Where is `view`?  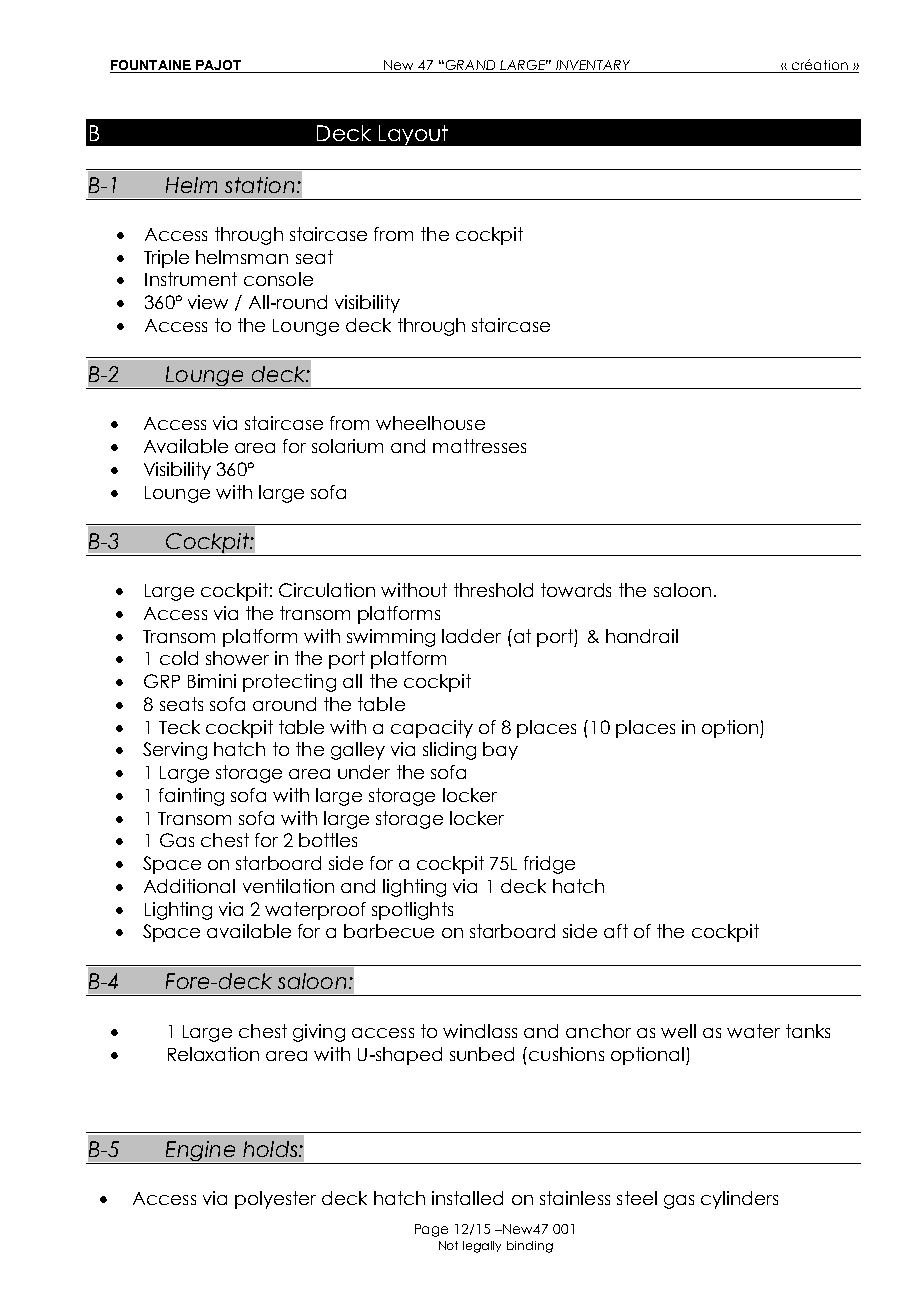 view is located at coordinates (208, 302).
